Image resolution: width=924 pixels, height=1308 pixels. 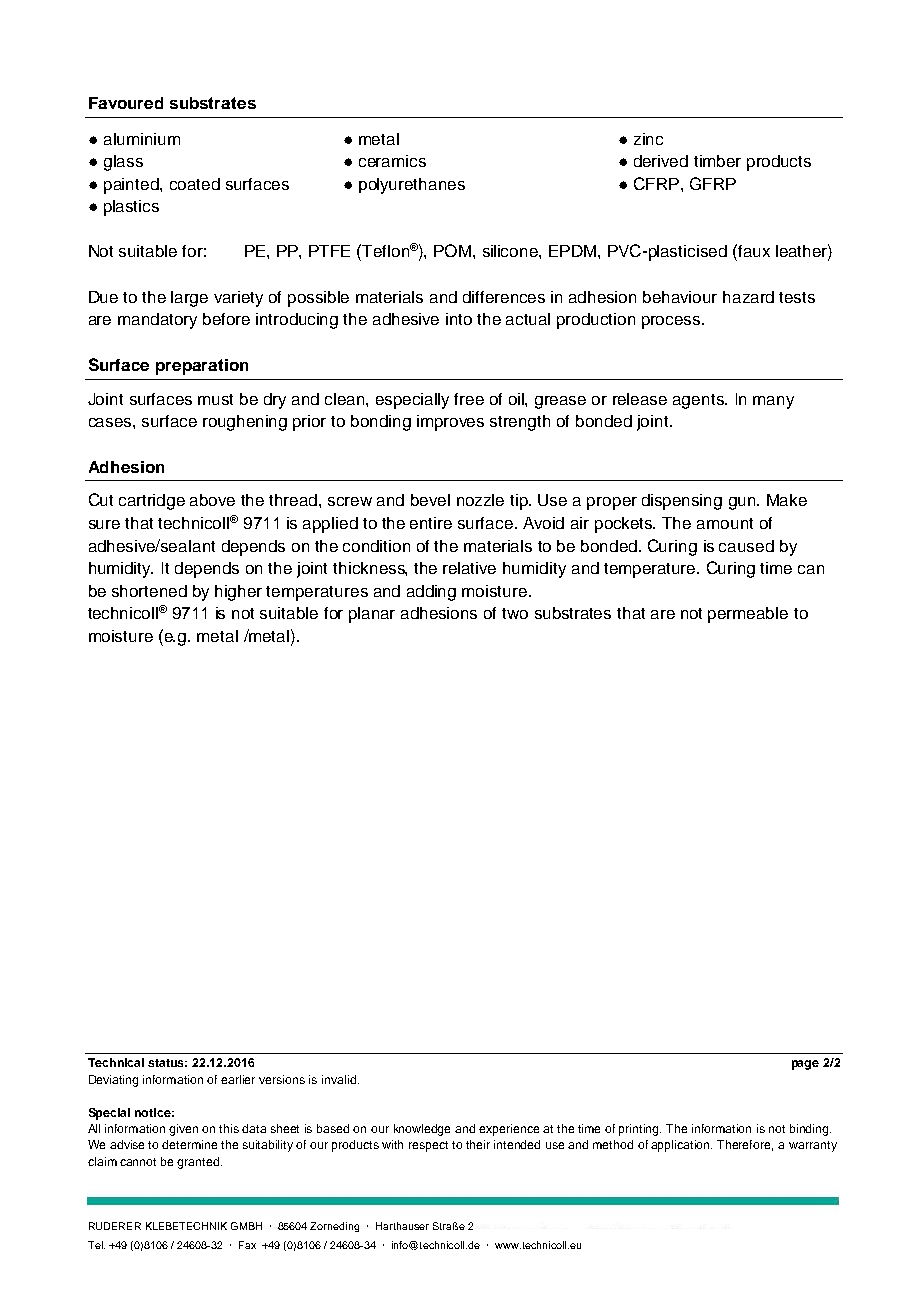 I want to click on shortened, so click(x=149, y=591).
